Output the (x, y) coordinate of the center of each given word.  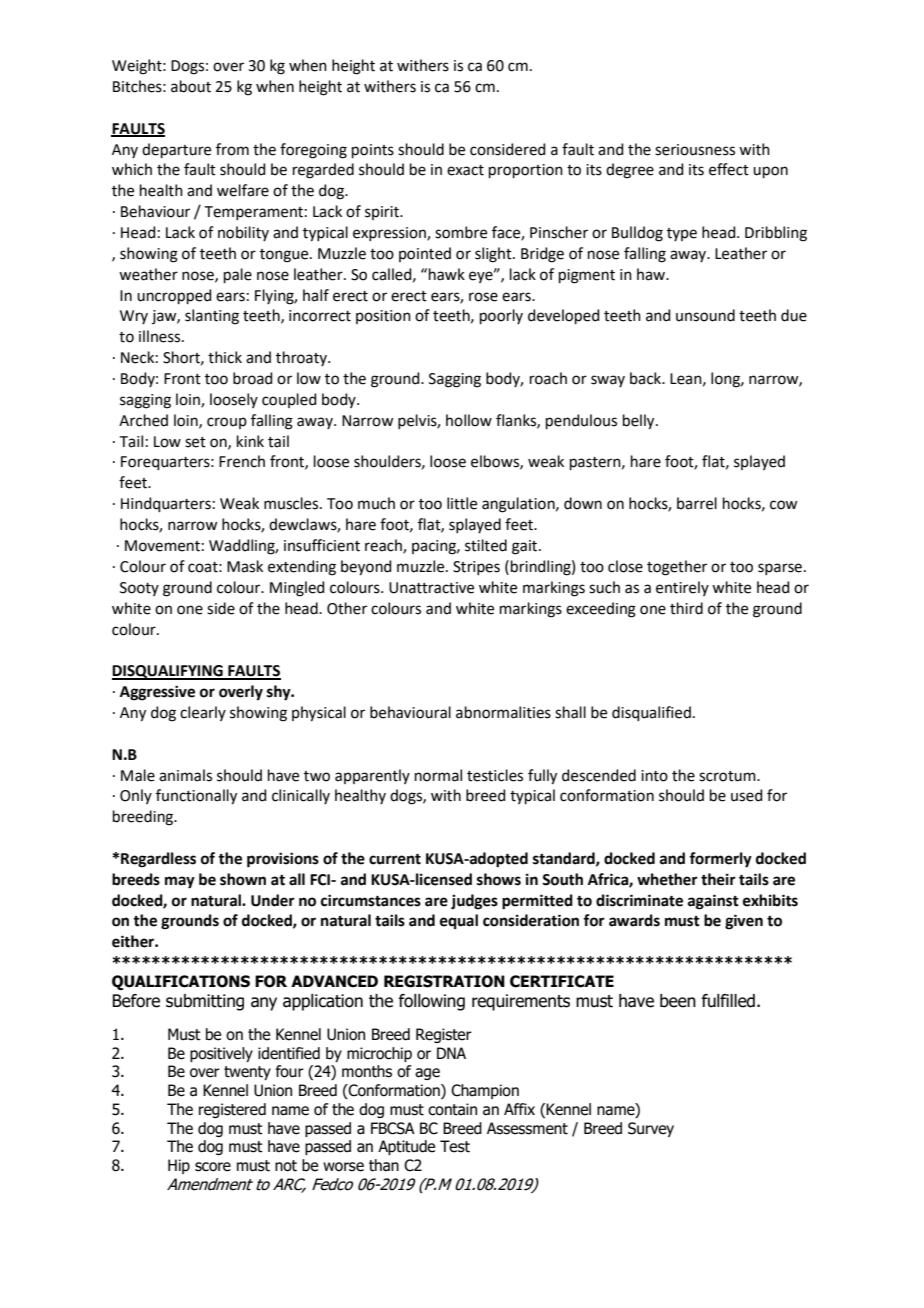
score (213, 1167)
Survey (651, 1129)
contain (452, 1109)
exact (465, 170)
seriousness (695, 150)
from (232, 149)
